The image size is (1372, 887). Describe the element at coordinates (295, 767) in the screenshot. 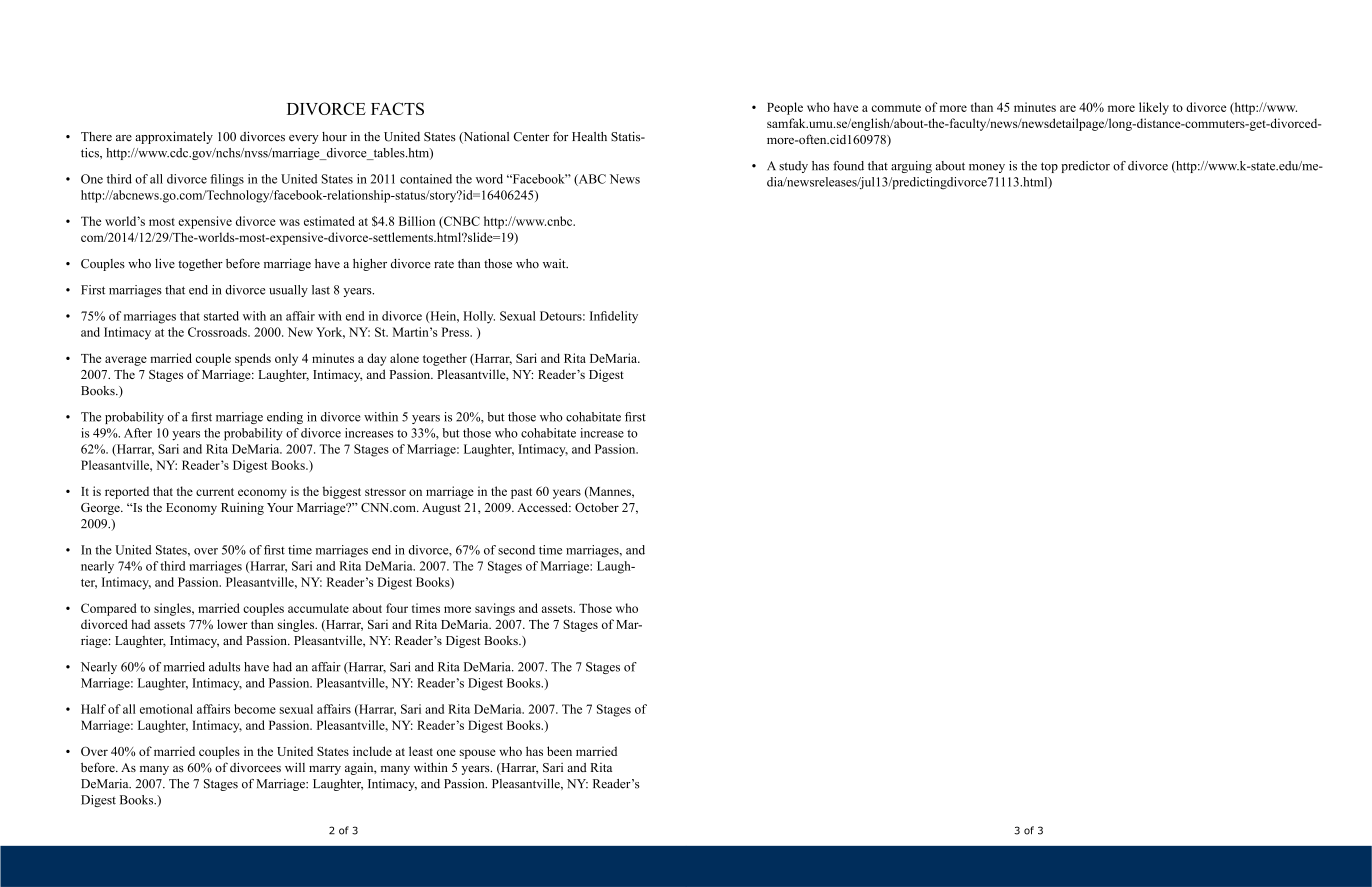

I see `will` at that location.
